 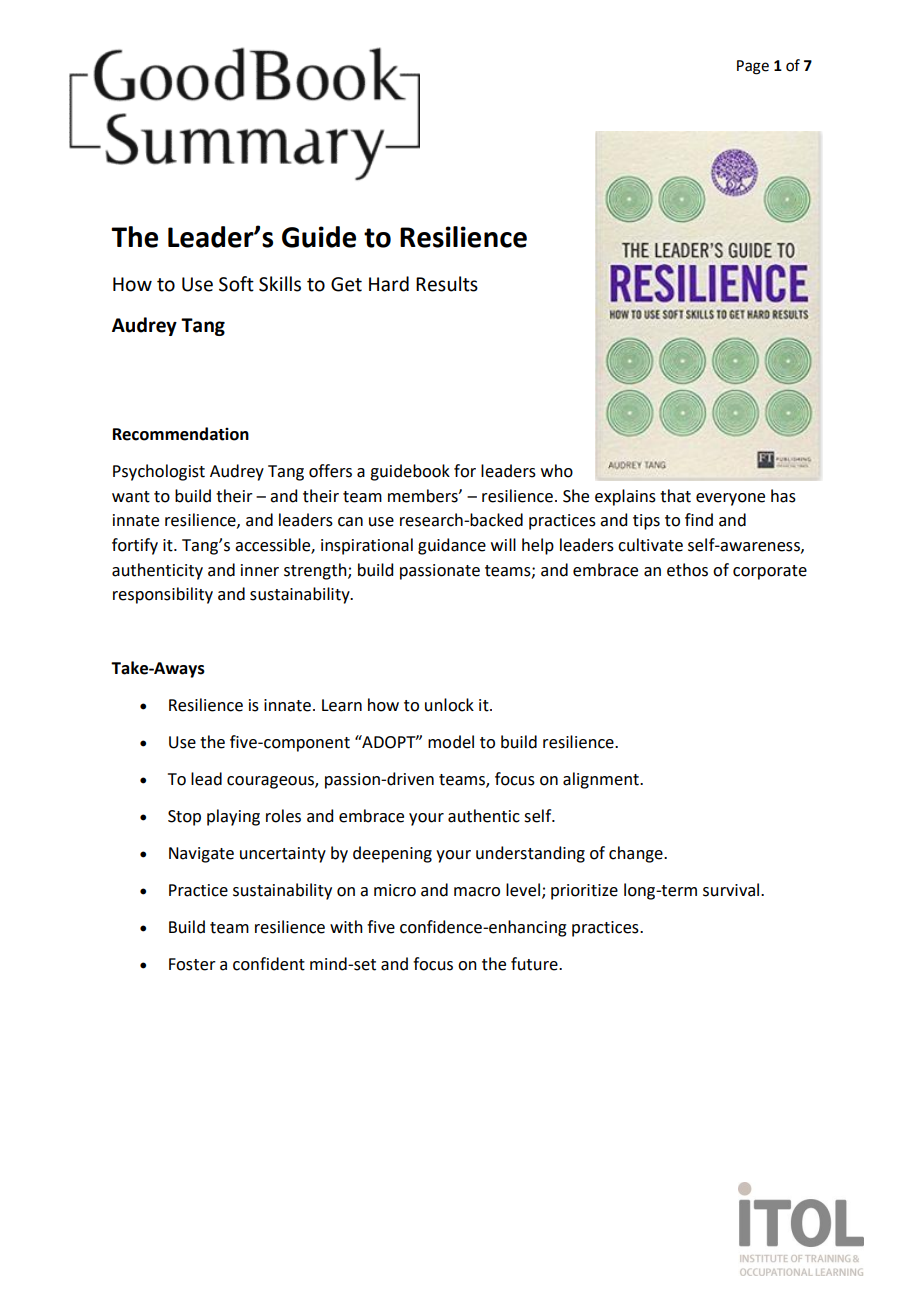 I want to click on find, so click(x=699, y=520).
